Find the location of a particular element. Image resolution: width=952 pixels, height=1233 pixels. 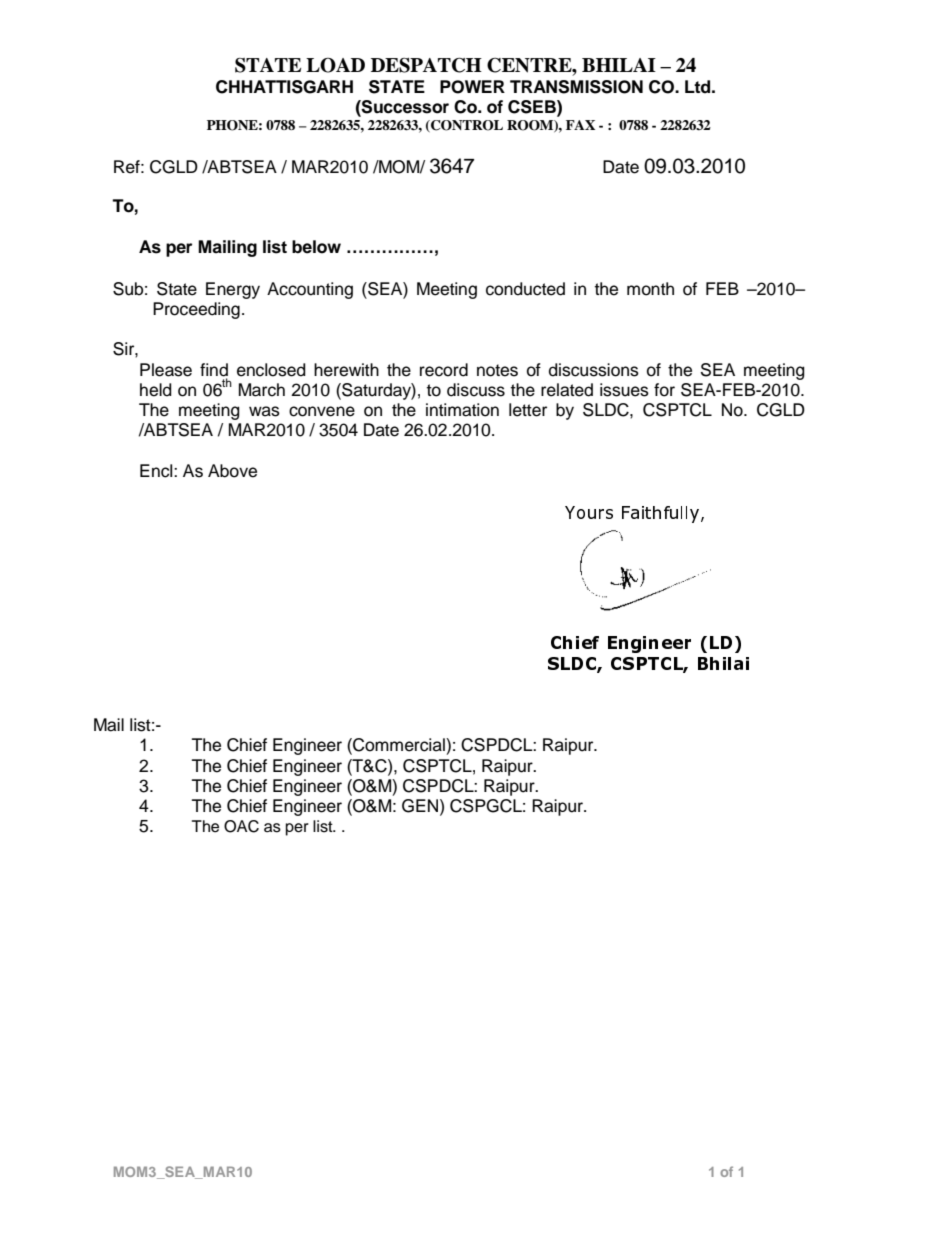

intimation is located at coordinates (462, 410).
